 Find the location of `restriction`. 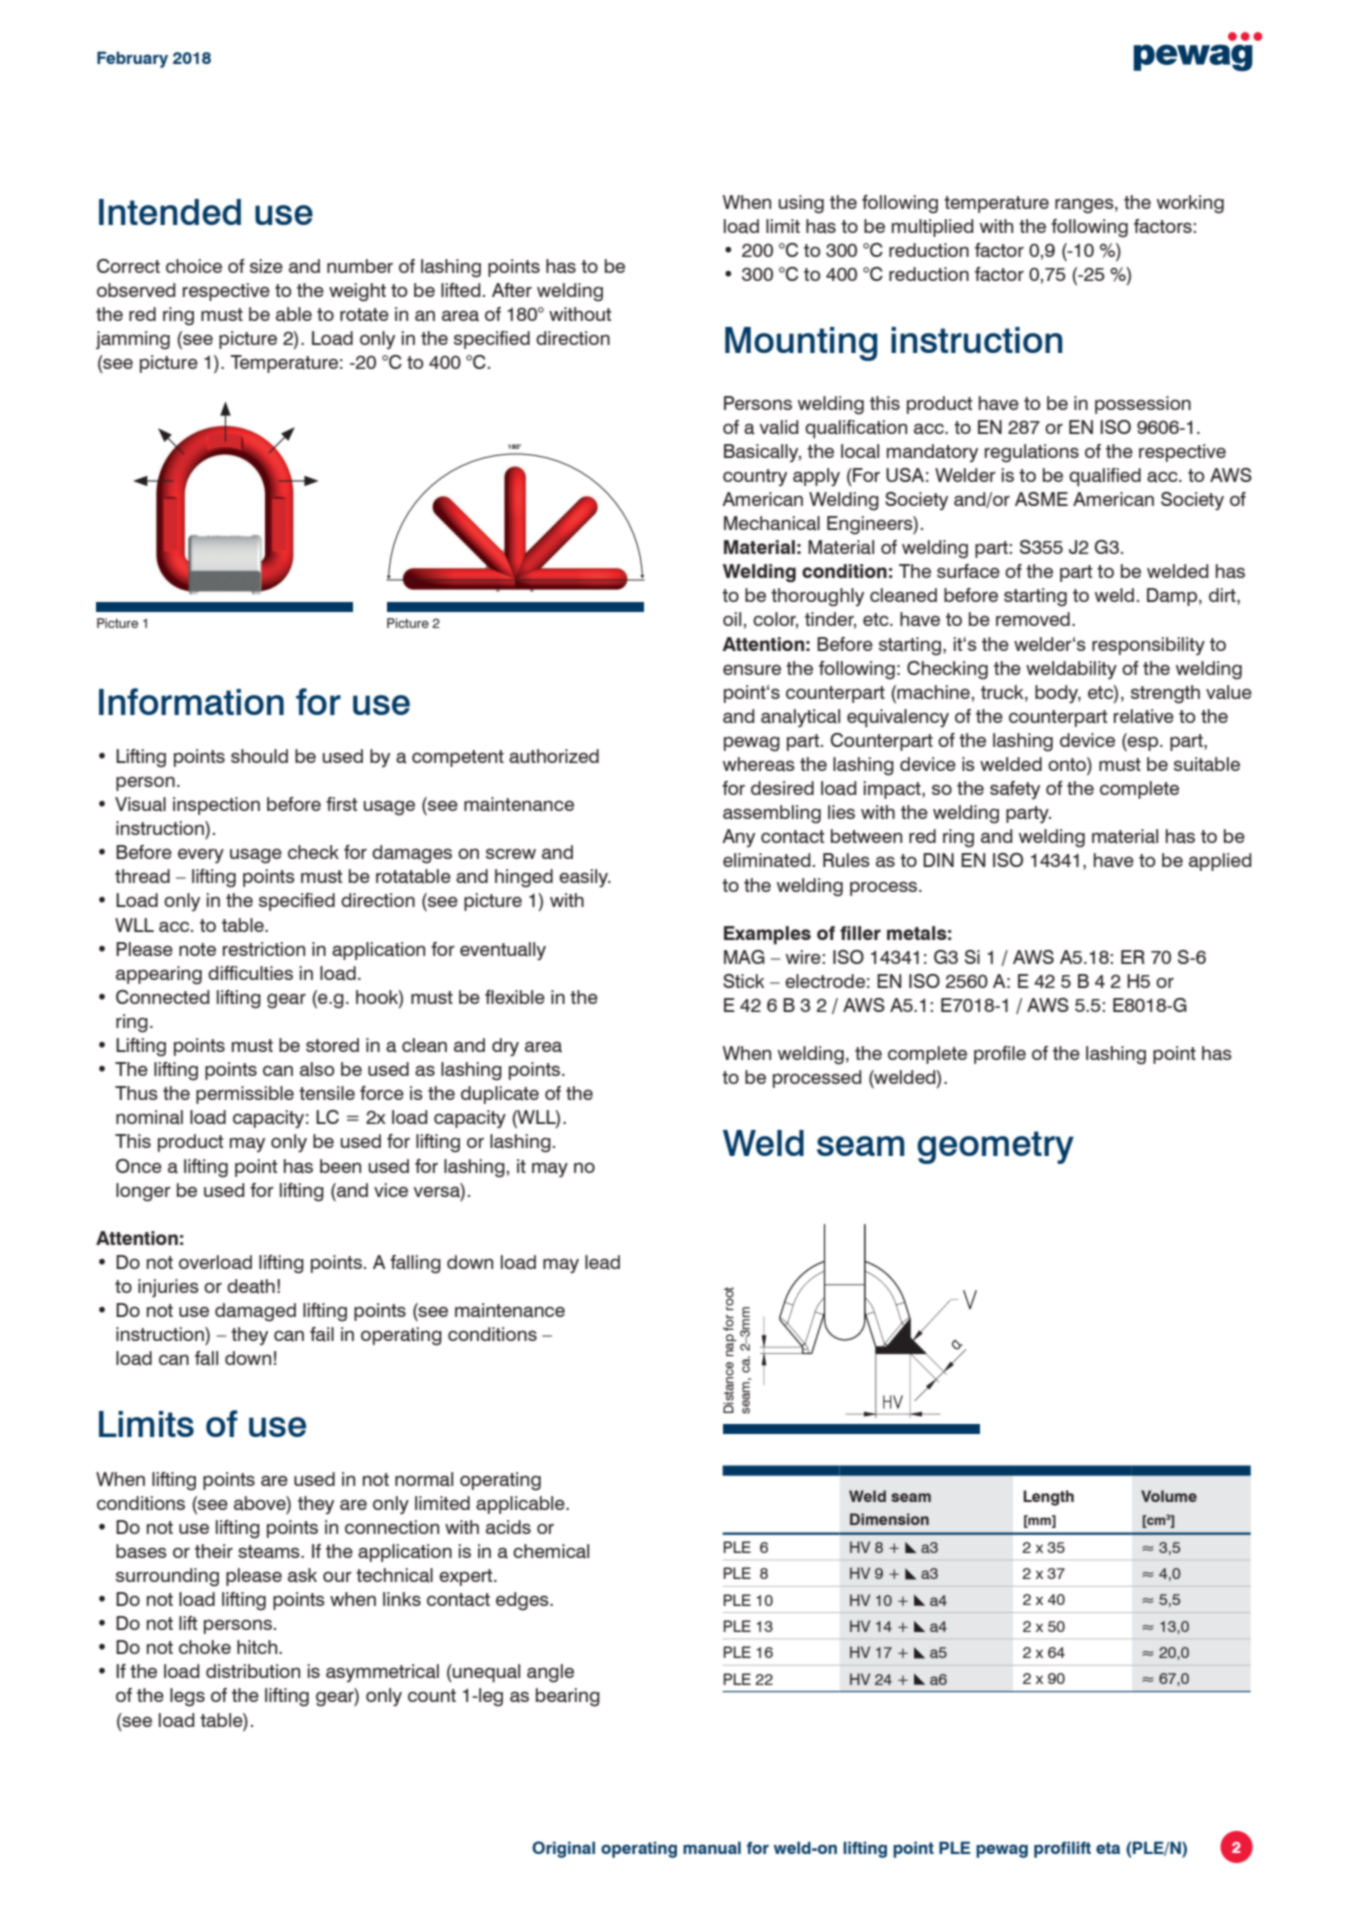

restriction is located at coordinates (264, 949).
